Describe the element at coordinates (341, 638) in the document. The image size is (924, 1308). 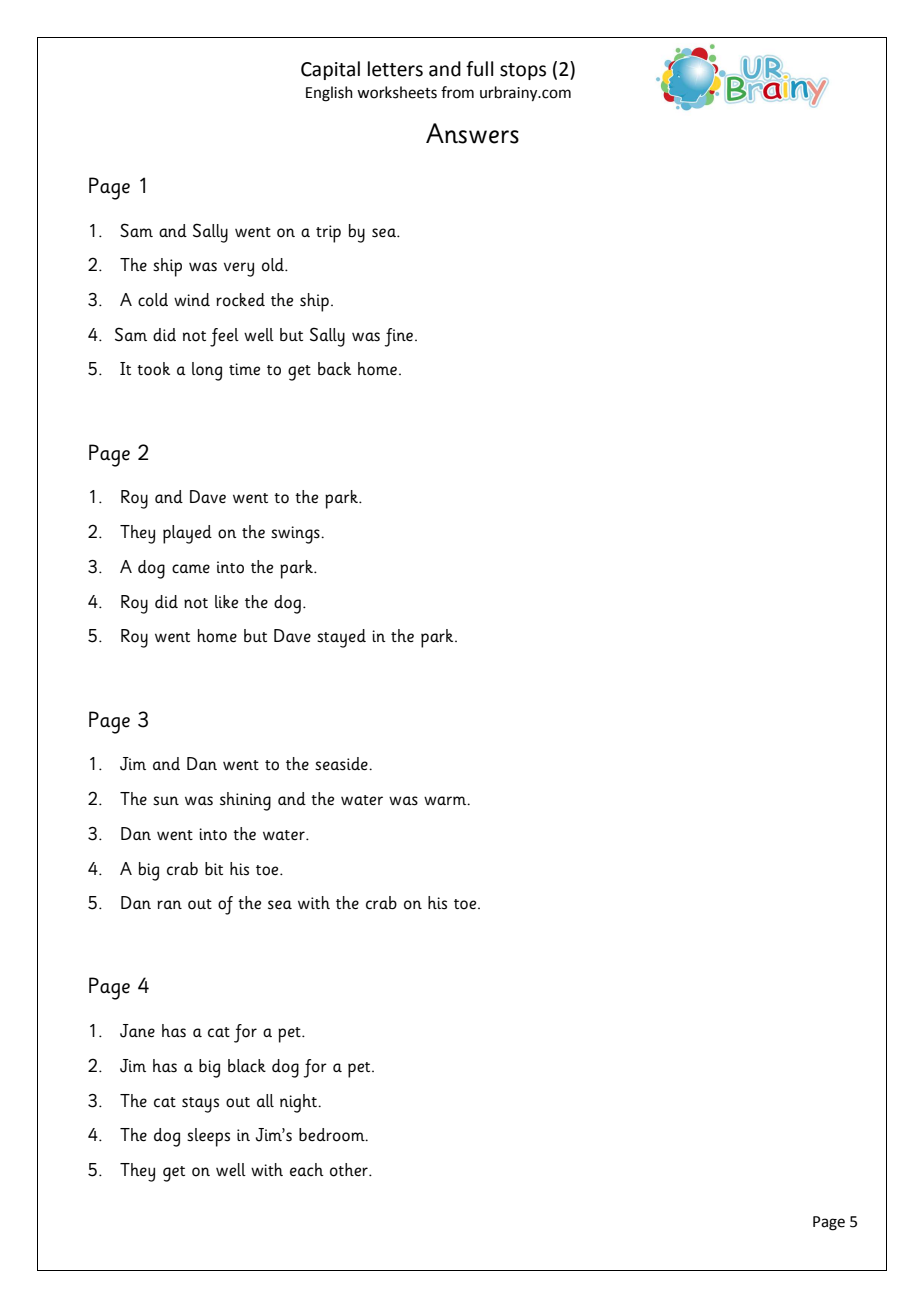
I see `stayed` at that location.
